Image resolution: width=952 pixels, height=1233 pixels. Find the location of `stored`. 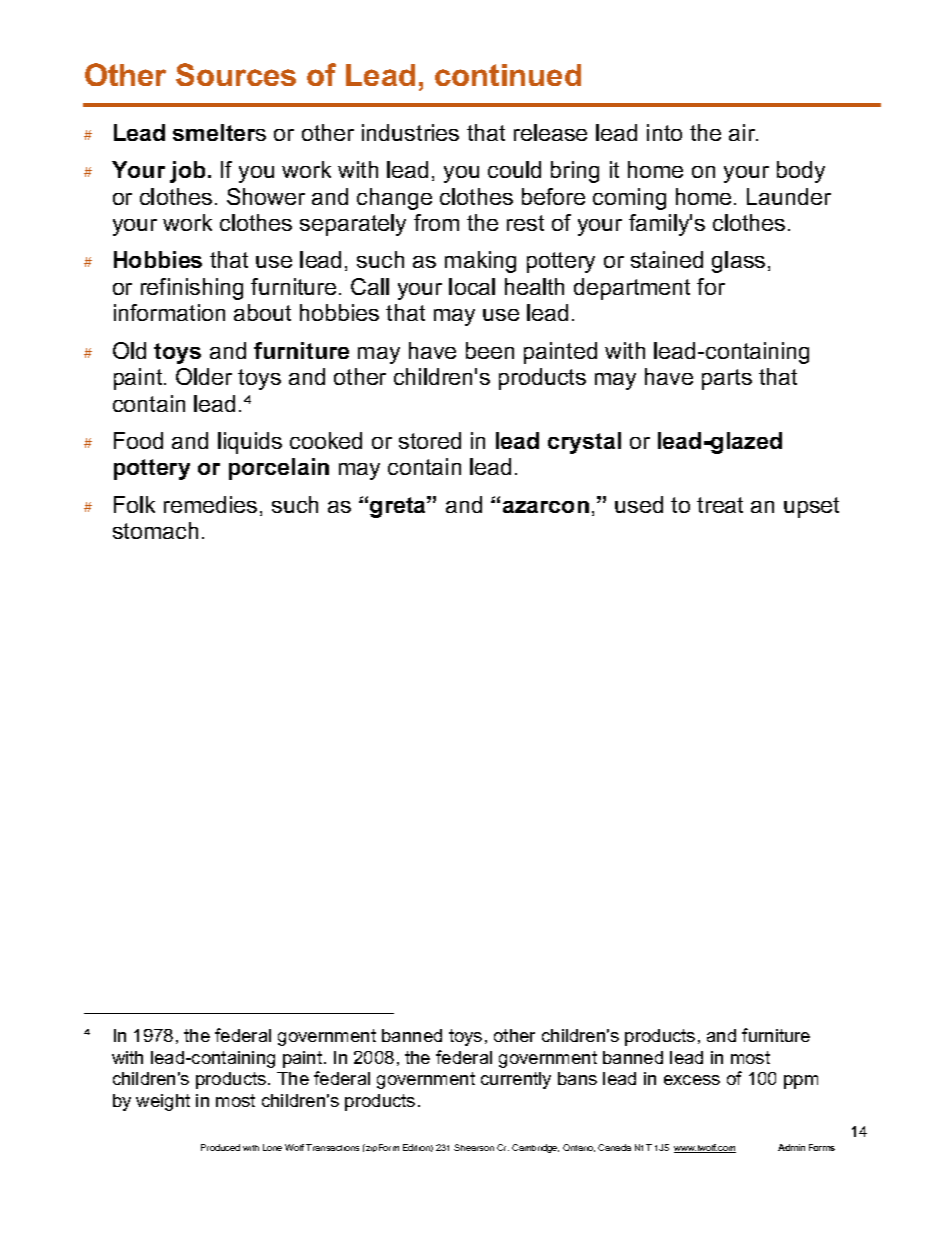

stored is located at coordinates (430, 440).
